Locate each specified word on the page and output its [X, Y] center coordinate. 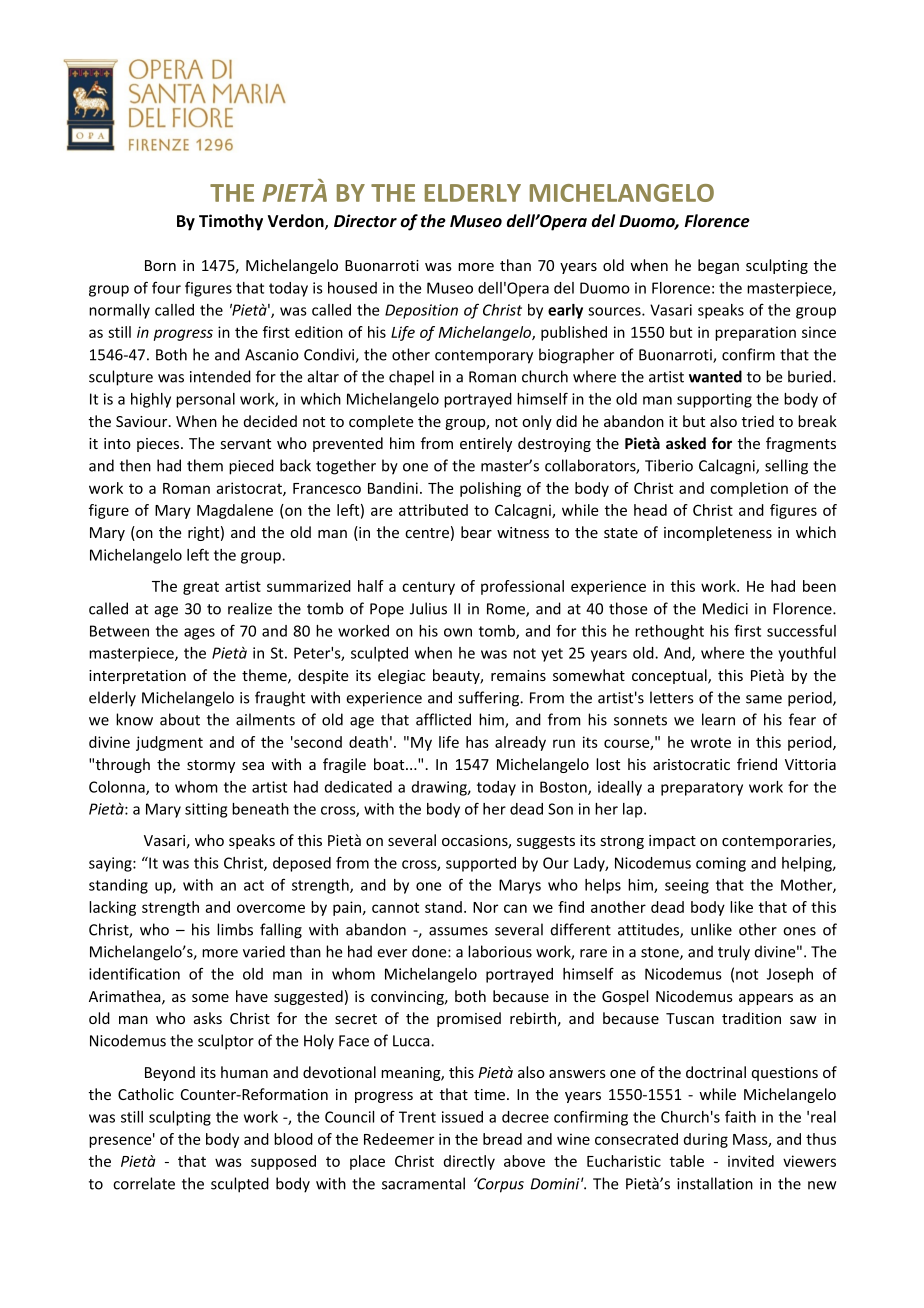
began [718, 266]
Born [160, 265]
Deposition [421, 311]
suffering [490, 699]
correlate [144, 1183]
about [180, 719]
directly [469, 1162]
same [764, 699]
